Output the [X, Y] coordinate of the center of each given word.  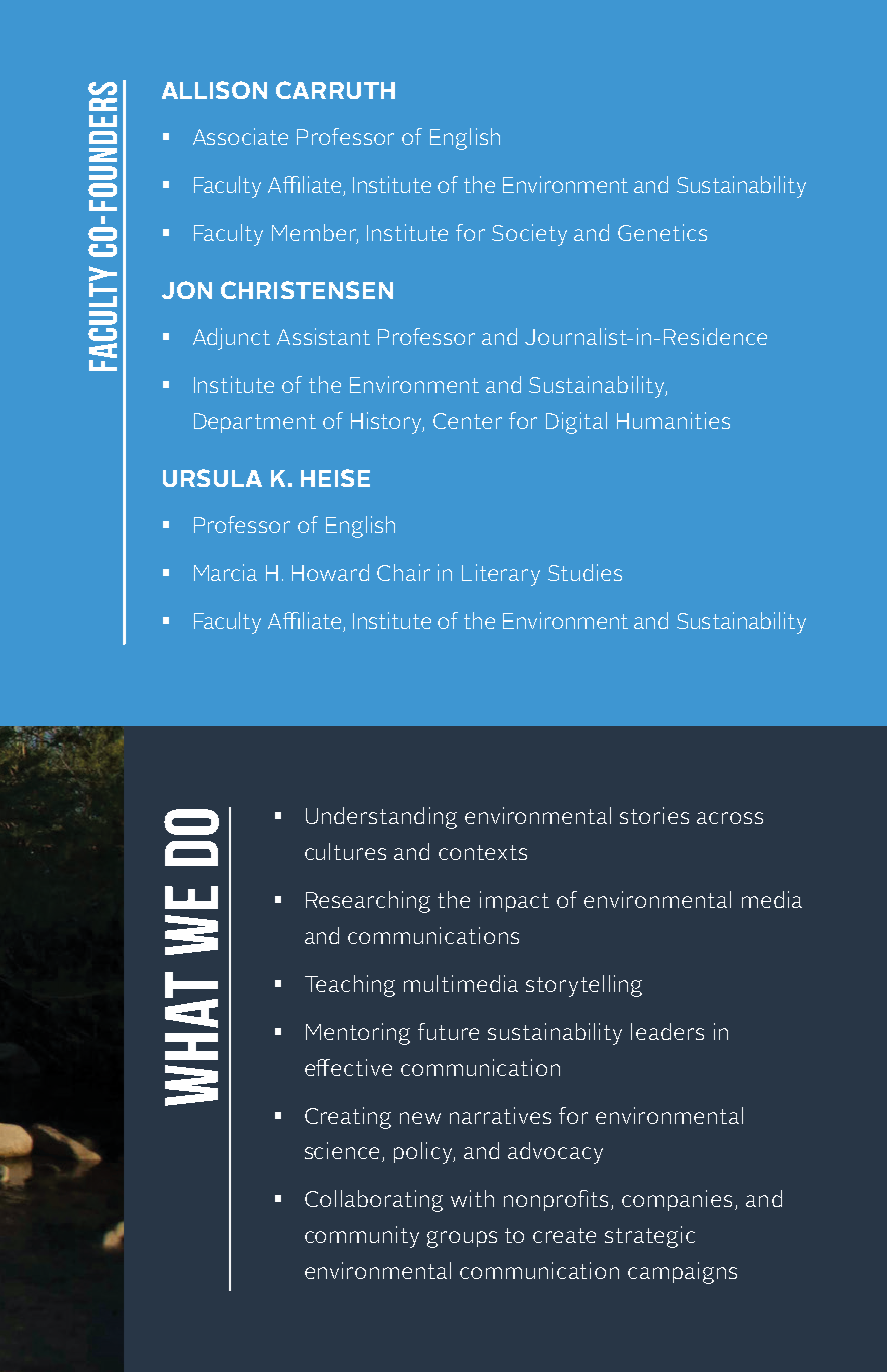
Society [529, 235]
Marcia [225, 572]
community [362, 1237]
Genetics [662, 232]
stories [654, 815]
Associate [240, 136]
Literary [501, 575]
